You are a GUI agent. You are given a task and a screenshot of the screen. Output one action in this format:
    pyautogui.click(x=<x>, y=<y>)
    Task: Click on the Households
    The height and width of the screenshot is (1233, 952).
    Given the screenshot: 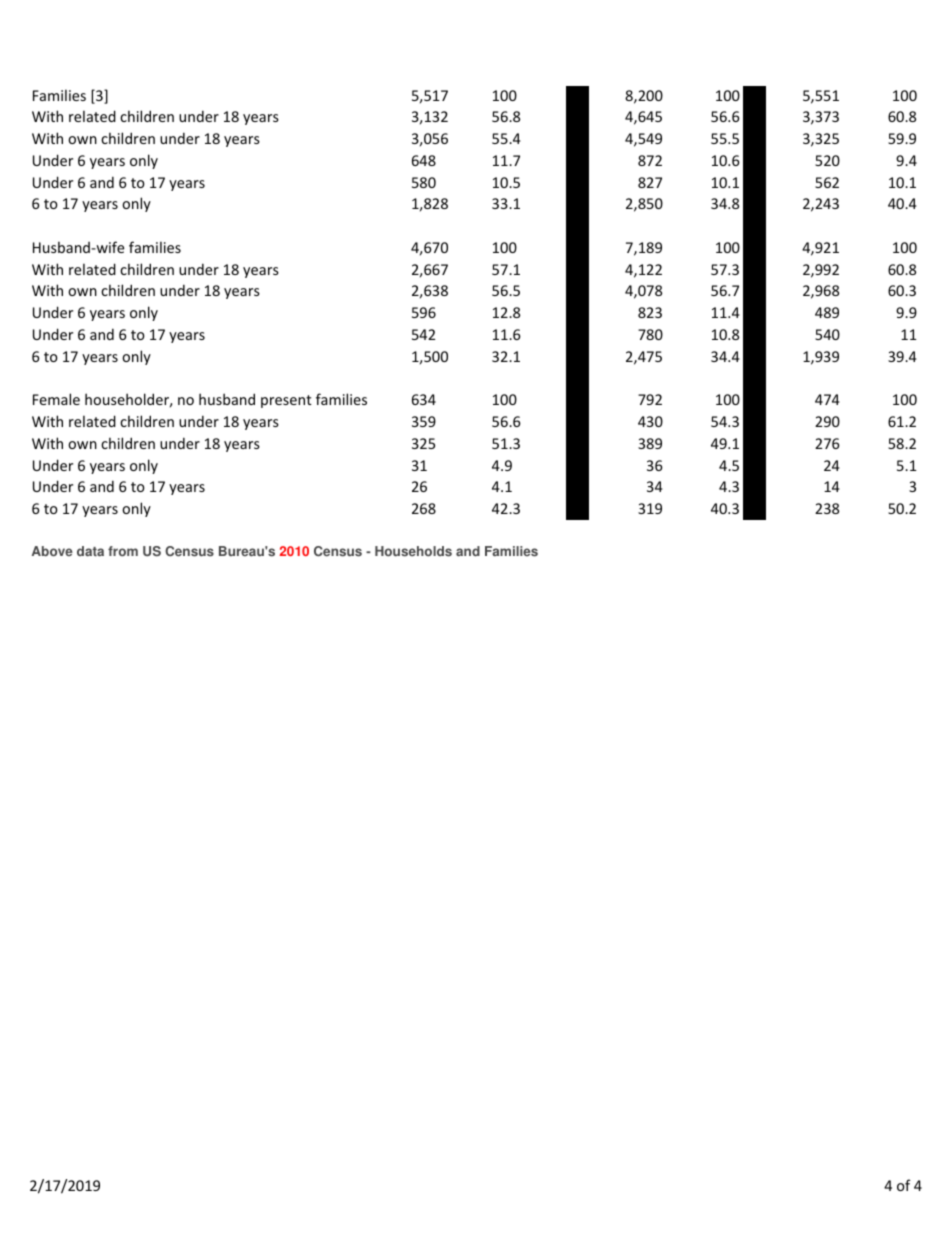 What is the action you would take?
    pyautogui.click(x=413, y=551)
